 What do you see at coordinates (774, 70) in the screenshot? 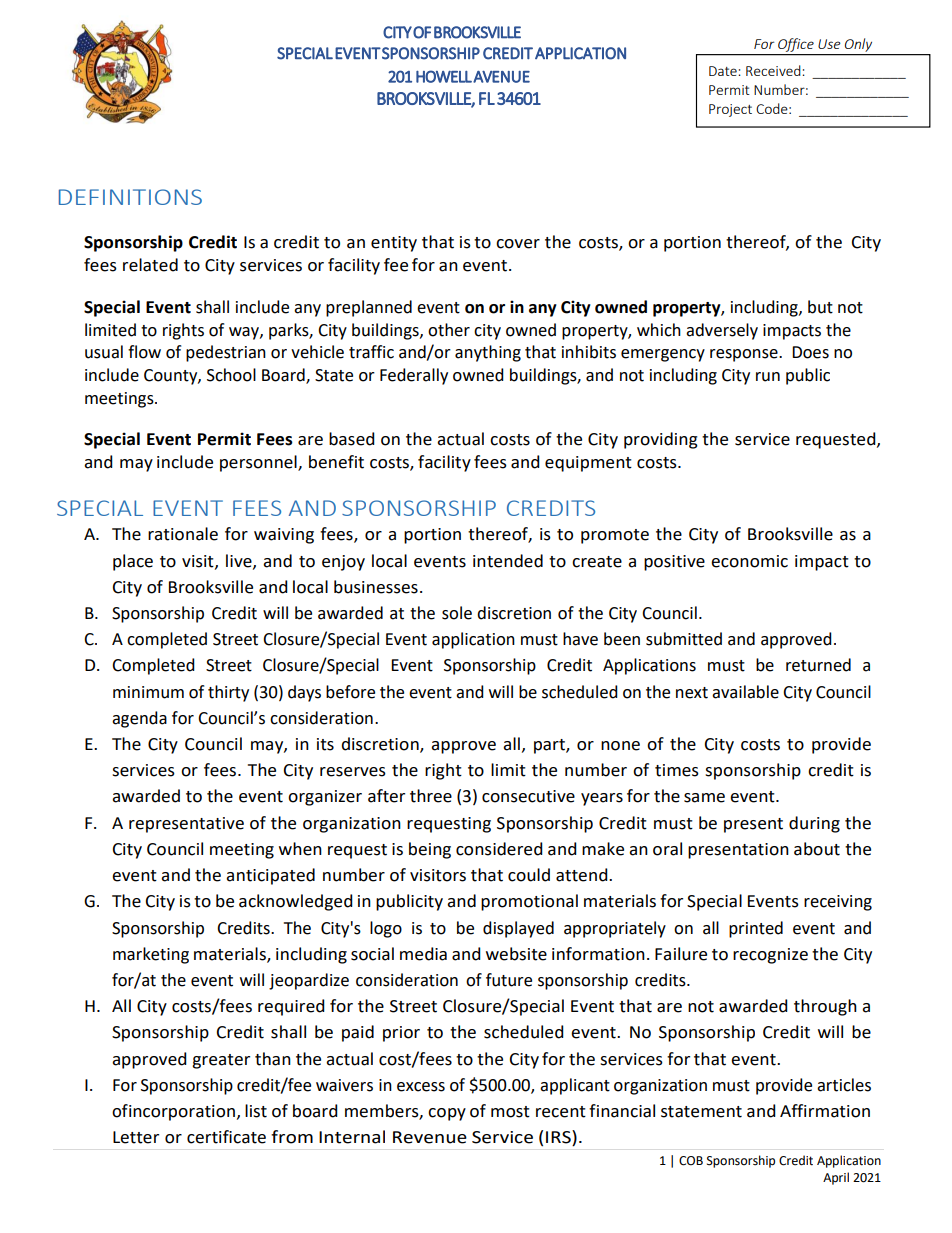
I see `Received` at bounding box center [774, 70].
